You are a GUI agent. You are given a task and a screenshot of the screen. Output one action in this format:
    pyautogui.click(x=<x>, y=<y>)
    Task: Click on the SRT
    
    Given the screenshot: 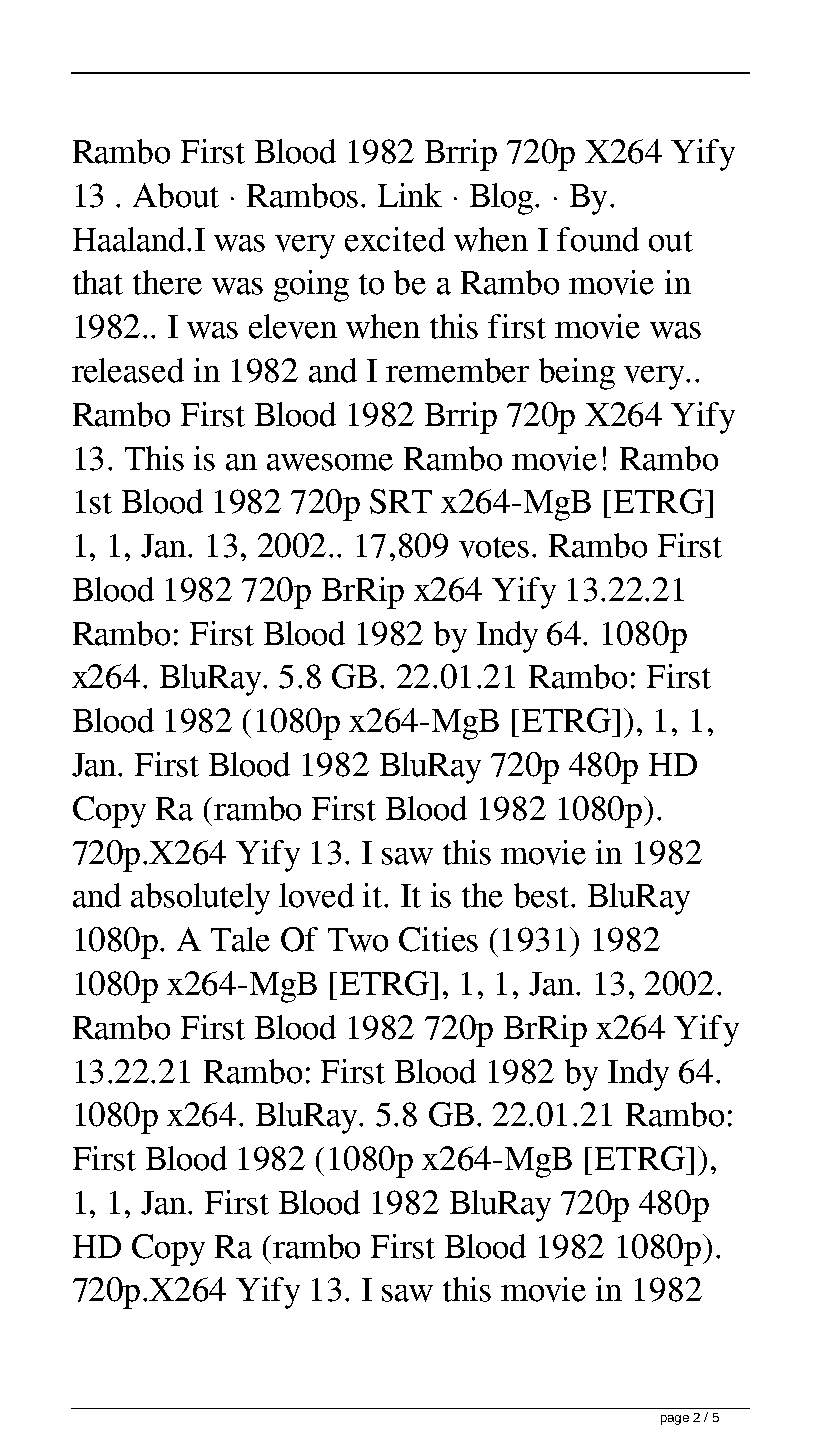 What is the action you would take?
    pyautogui.click(x=401, y=501)
